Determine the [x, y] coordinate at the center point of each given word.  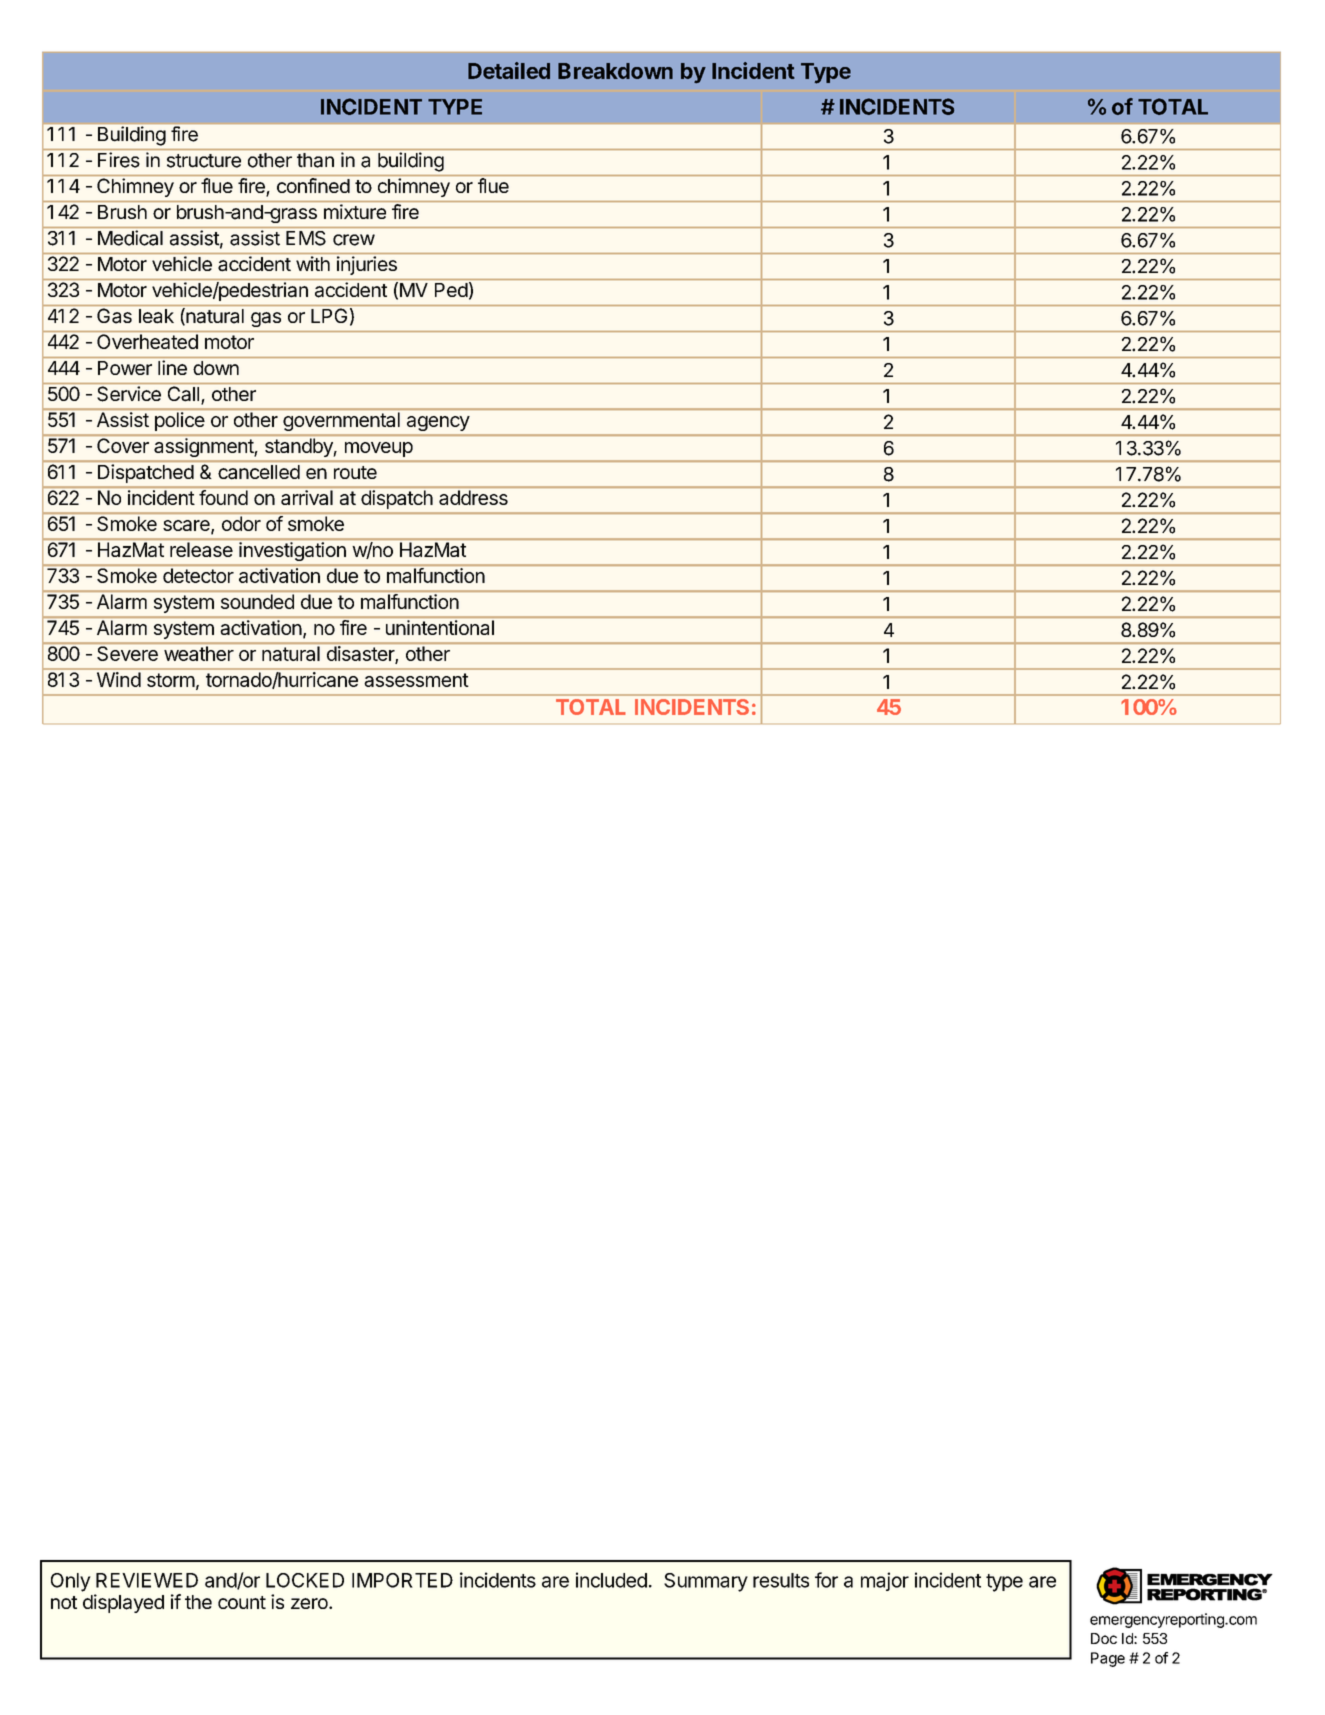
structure [204, 161]
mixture [355, 211]
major [885, 1581]
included [611, 1580]
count [242, 1602]
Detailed [509, 70]
